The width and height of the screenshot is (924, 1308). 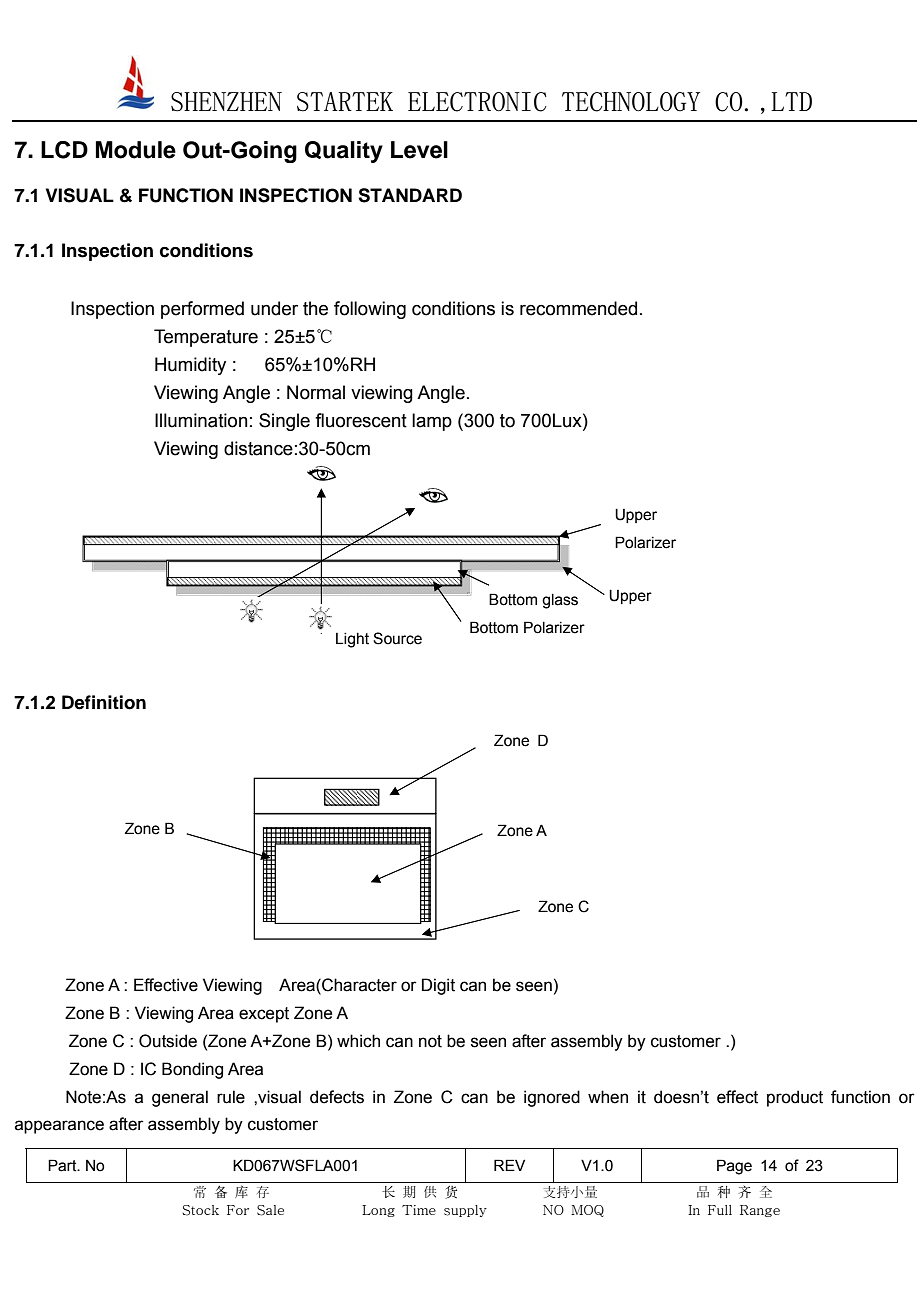 What do you see at coordinates (560, 601) in the screenshot?
I see `glass` at bounding box center [560, 601].
